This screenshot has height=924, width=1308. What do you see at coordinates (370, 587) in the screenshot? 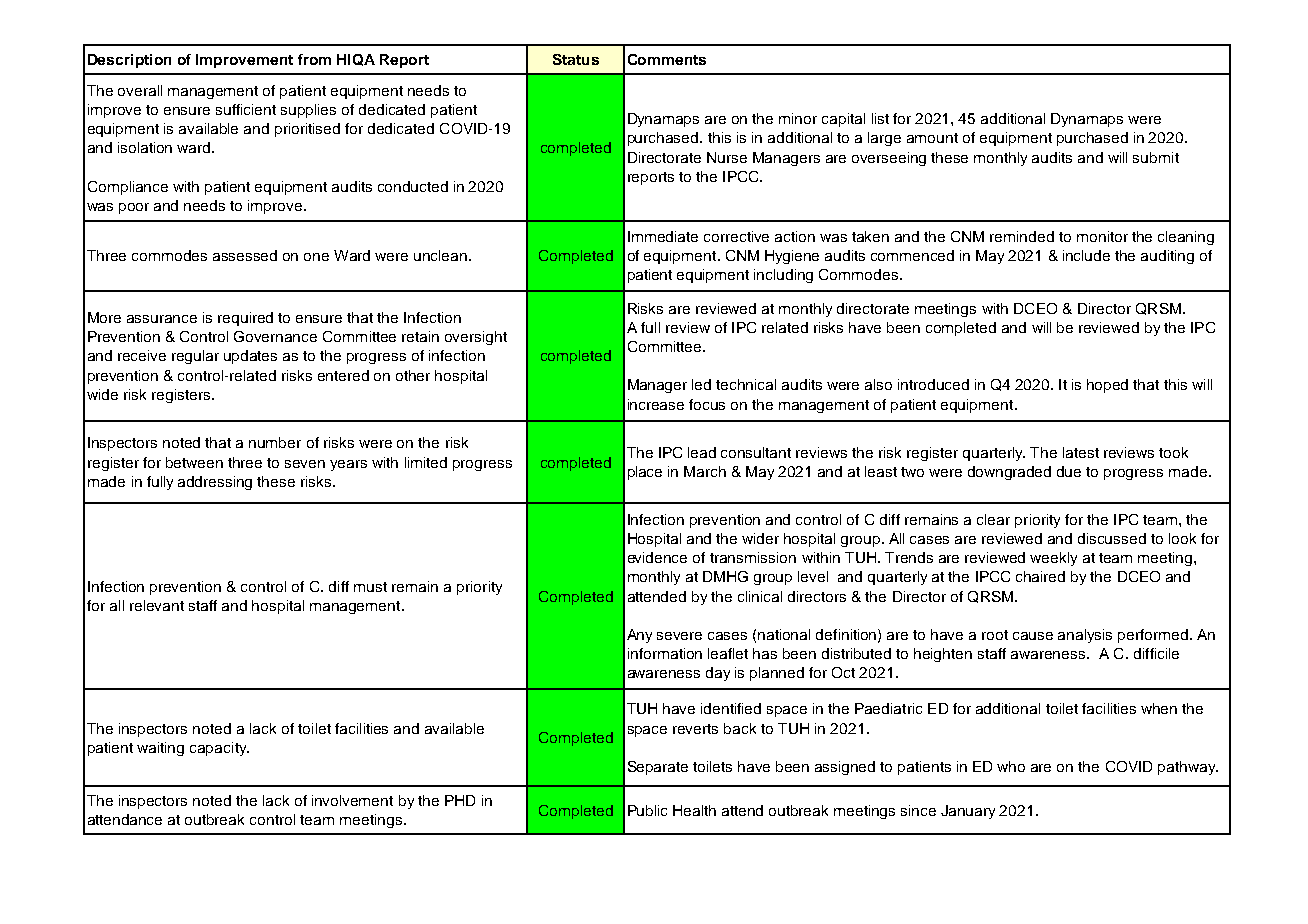
I see `must` at bounding box center [370, 587].
